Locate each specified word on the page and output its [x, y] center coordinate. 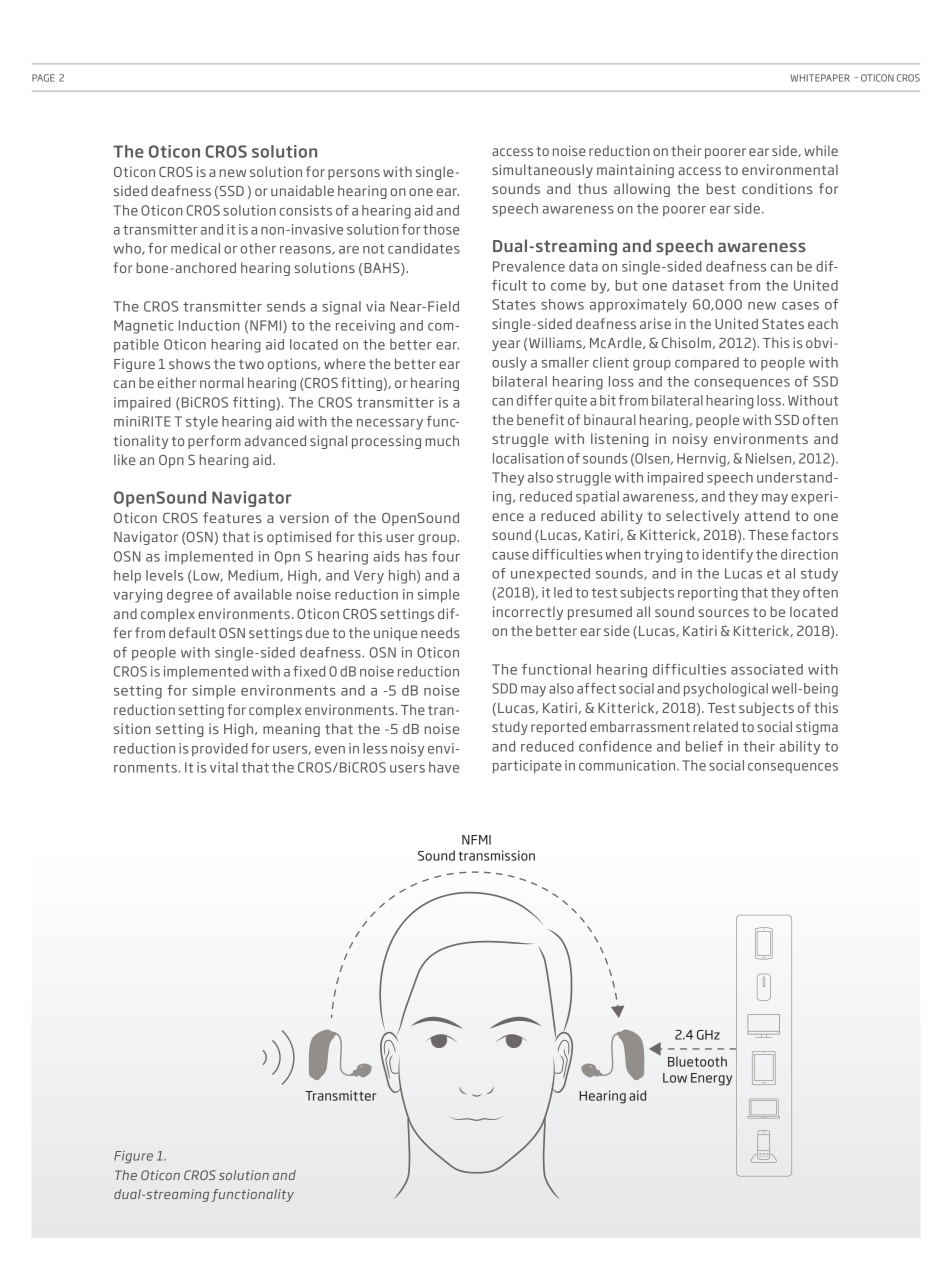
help [127, 577]
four [446, 556]
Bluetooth [697, 1061]
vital [224, 767]
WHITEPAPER [820, 78]
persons [354, 174]
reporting [708, 594]
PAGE [43, 78]
